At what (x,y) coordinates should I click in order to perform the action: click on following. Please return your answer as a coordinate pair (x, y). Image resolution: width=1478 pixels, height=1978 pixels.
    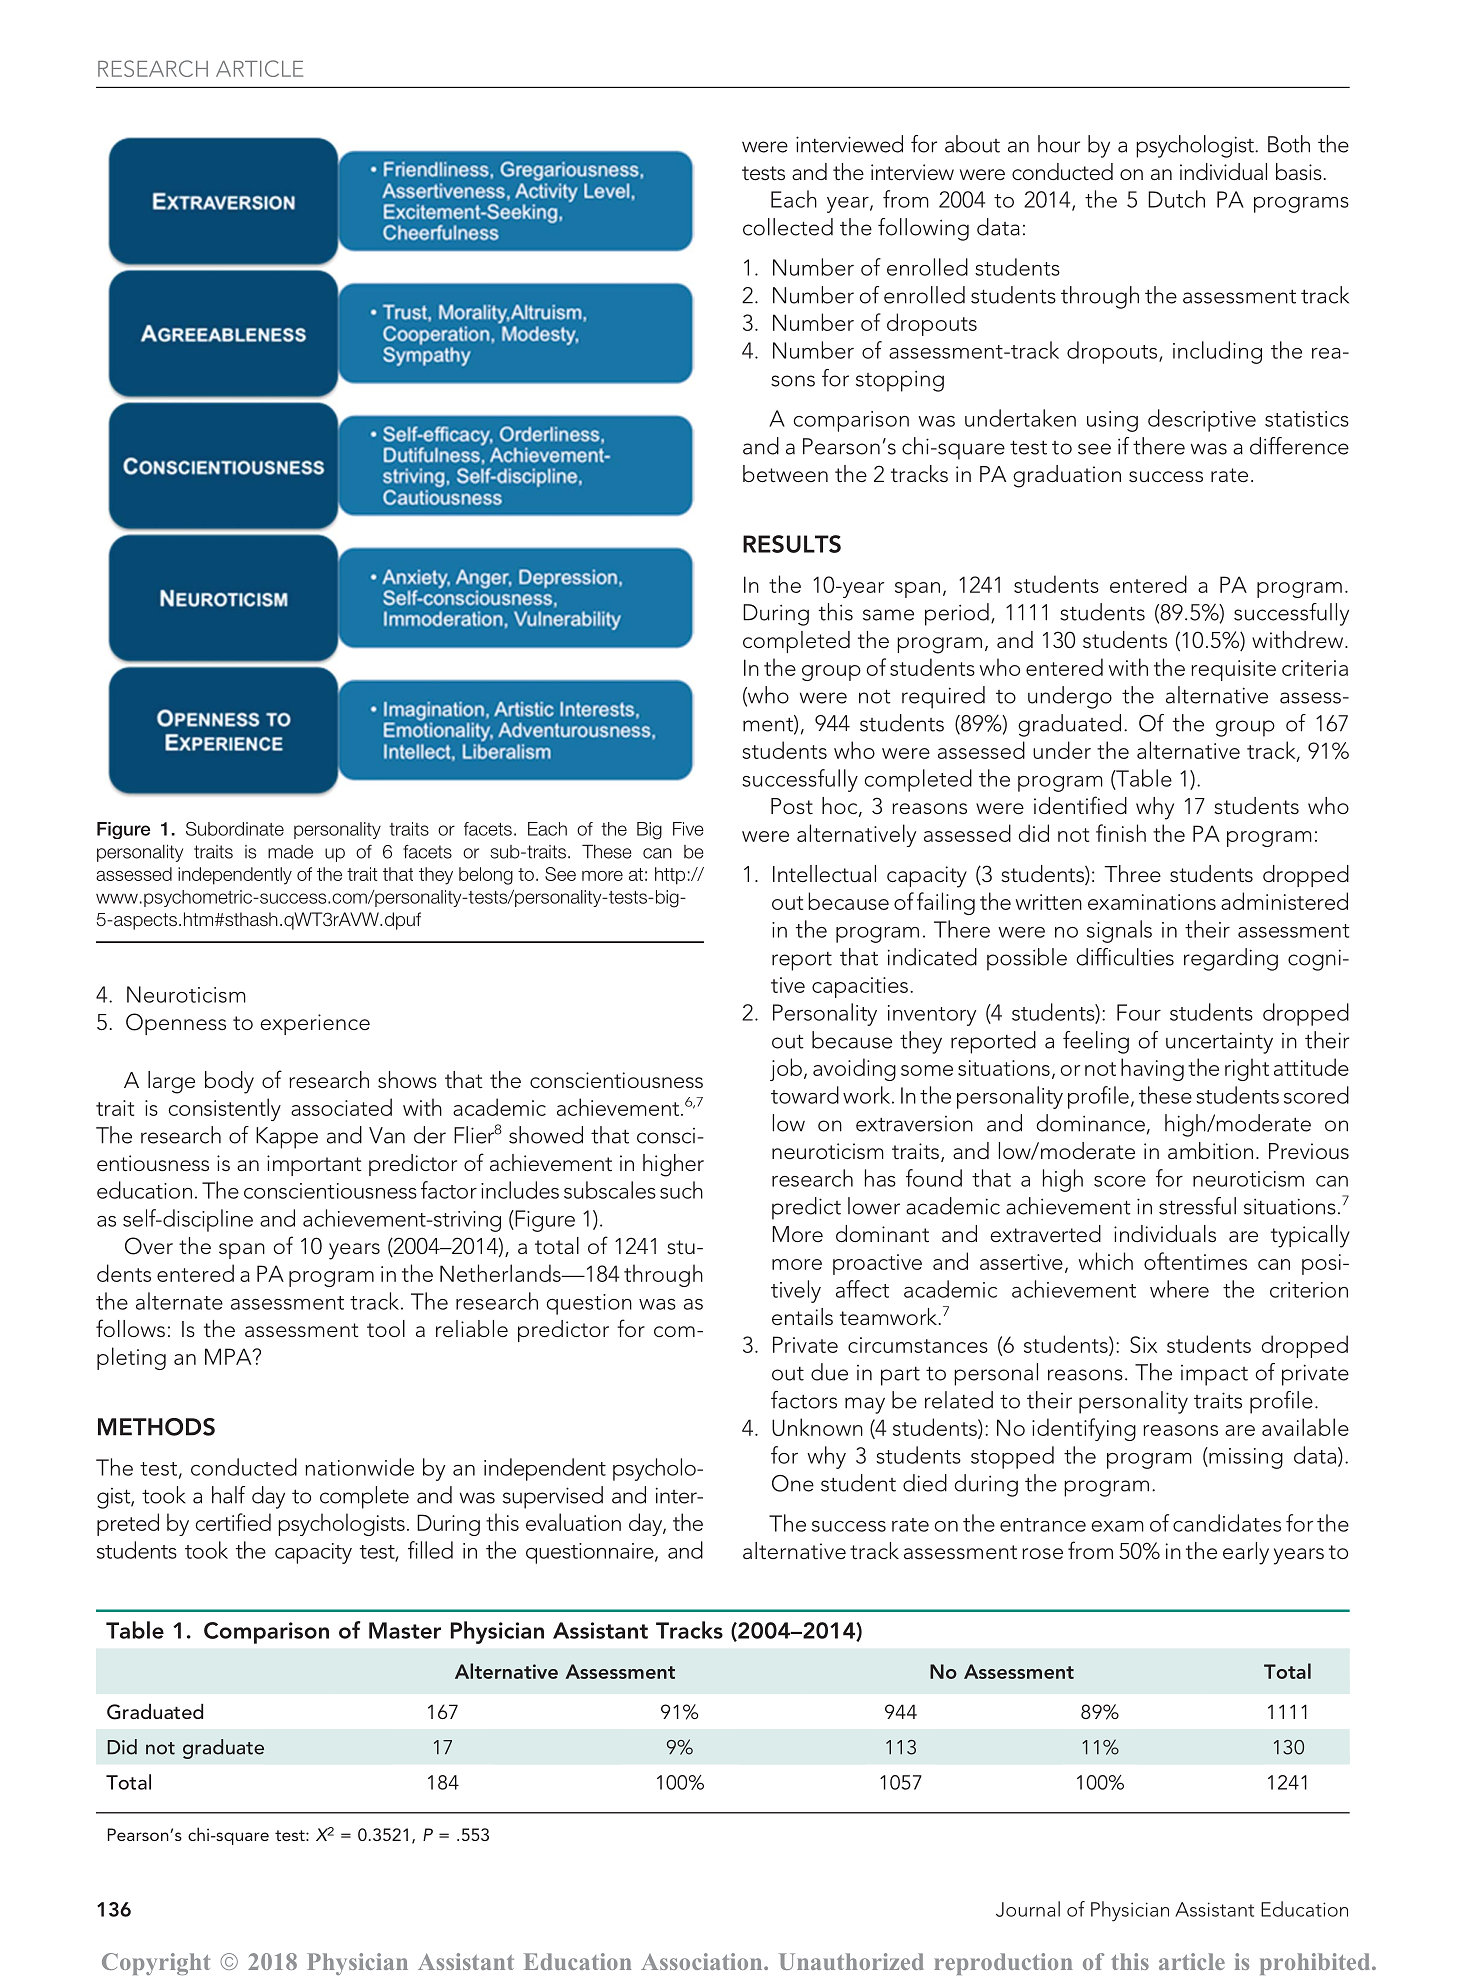
    Looking at the image, I should click on (923, 229).
